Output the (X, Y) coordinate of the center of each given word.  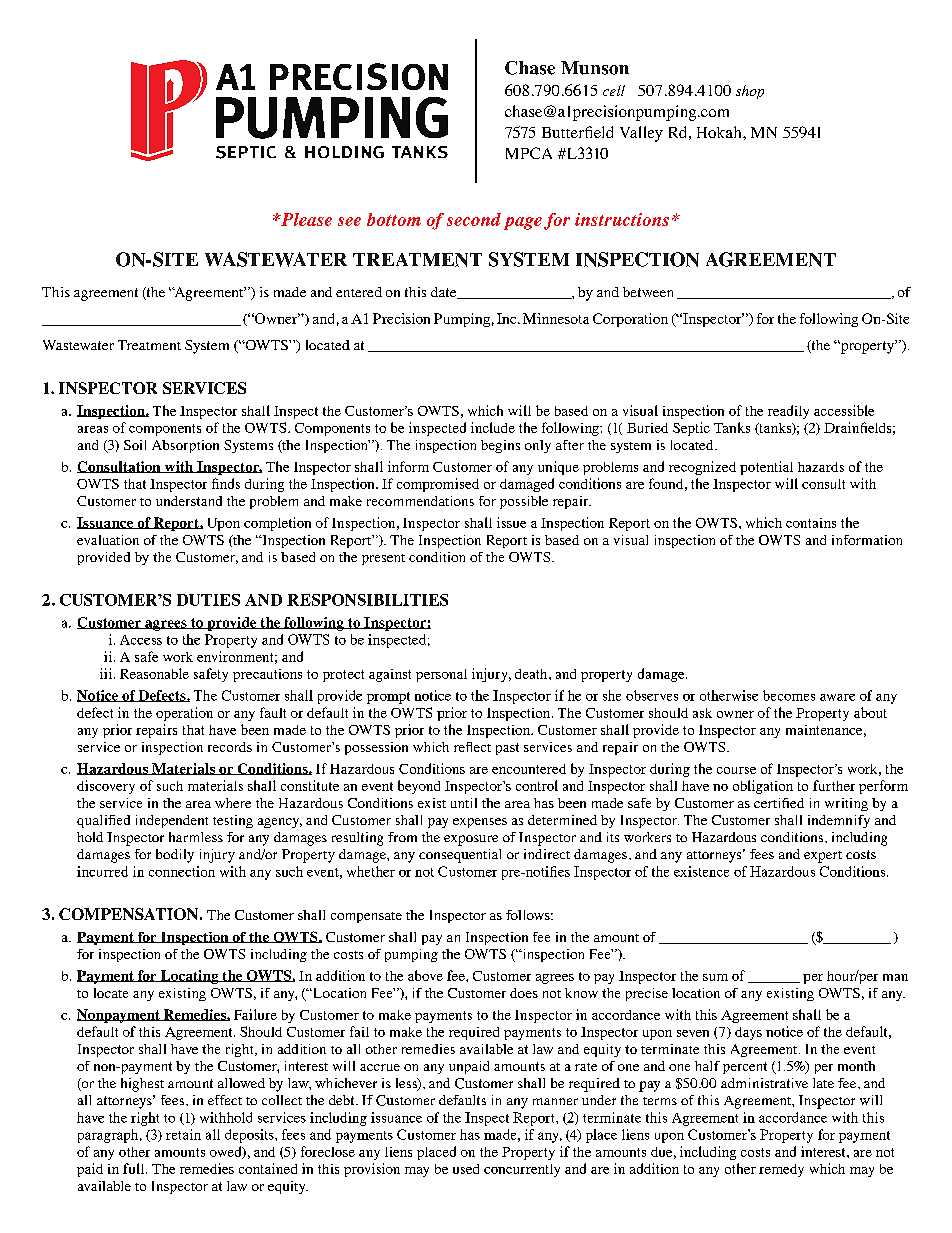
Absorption (185, 446)
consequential (460, 856)
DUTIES (208, 600)
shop (750, 92)
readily (788, 412)
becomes (789, 695)
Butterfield (577, 132)
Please (305, 219)
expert (823, 857)
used (466, 1169)
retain (183, 1134)
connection (182, 871)
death (532, 674)
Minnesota (556, 318)
